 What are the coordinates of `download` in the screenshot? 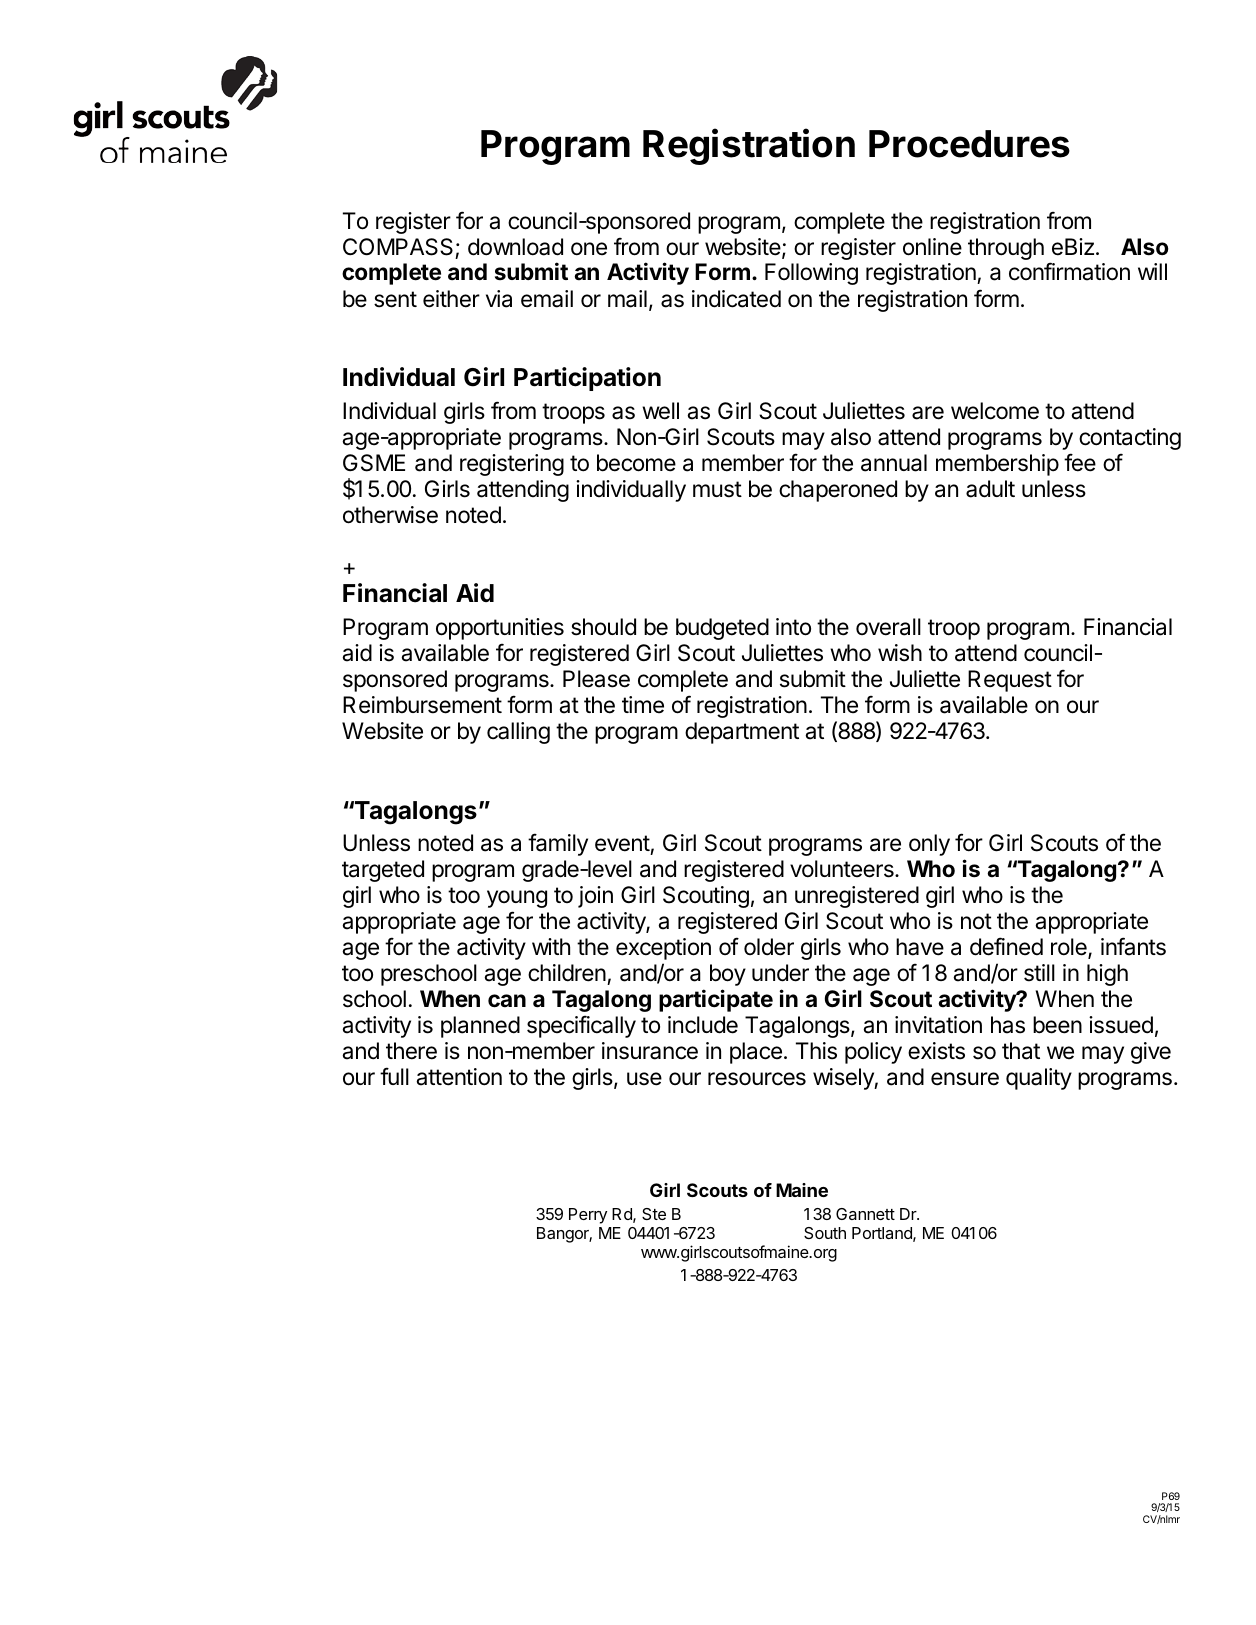 It's located at (515, 247).
